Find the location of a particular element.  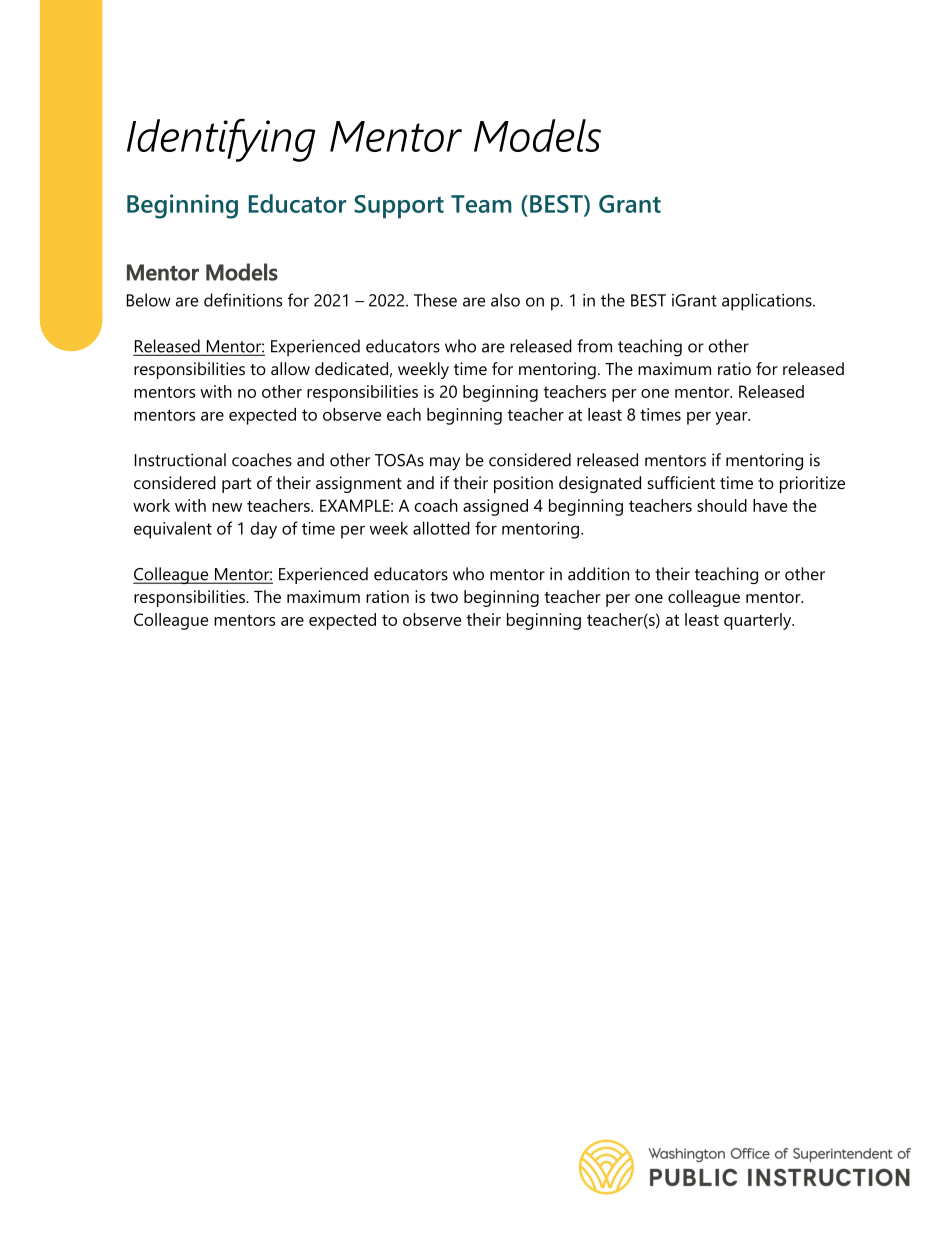

allow is located at coordinates (290, 368).
